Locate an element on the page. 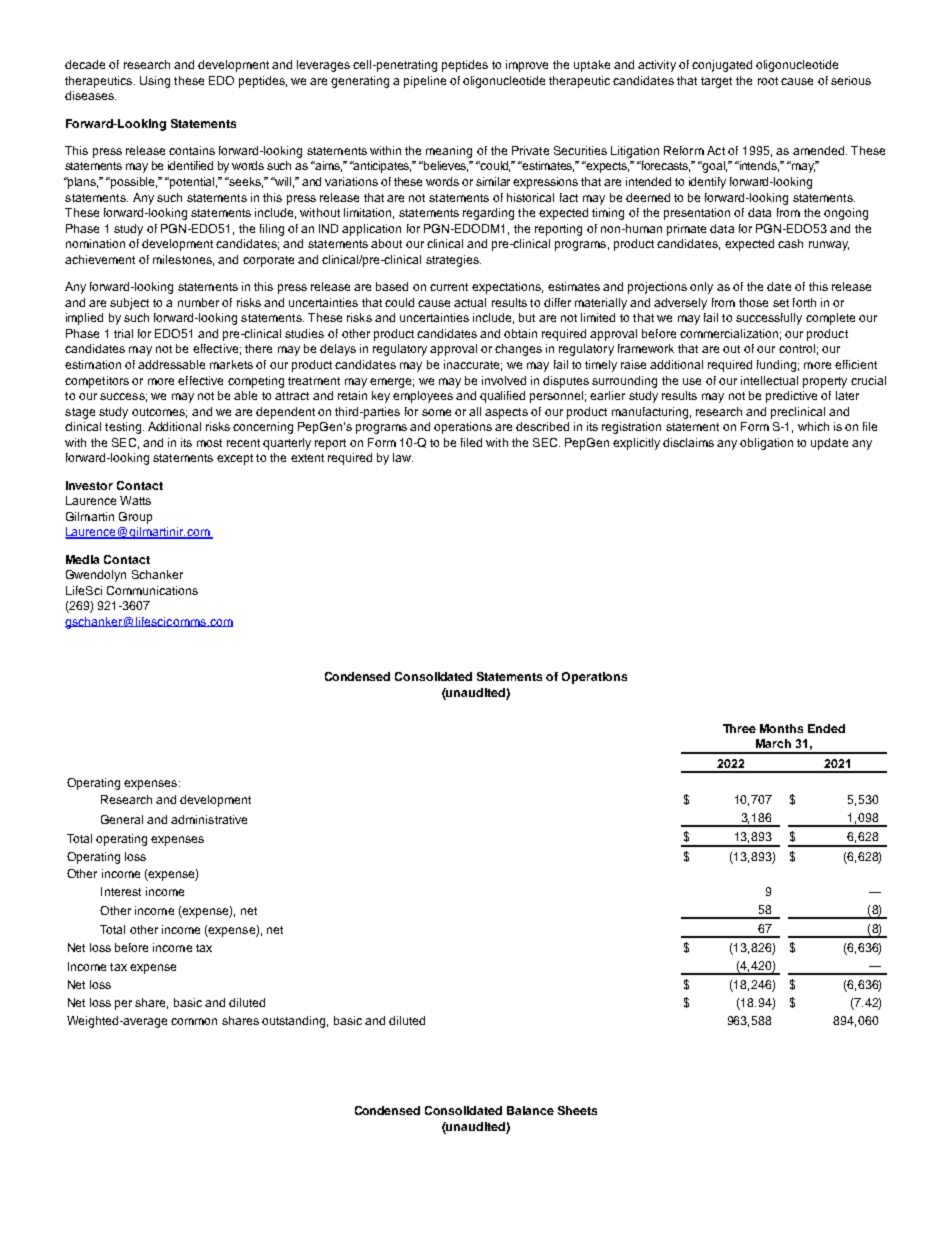 Image resolution: width=952 pixels, height=1233 pixels. obligation is located at coordinates (766, 444).
